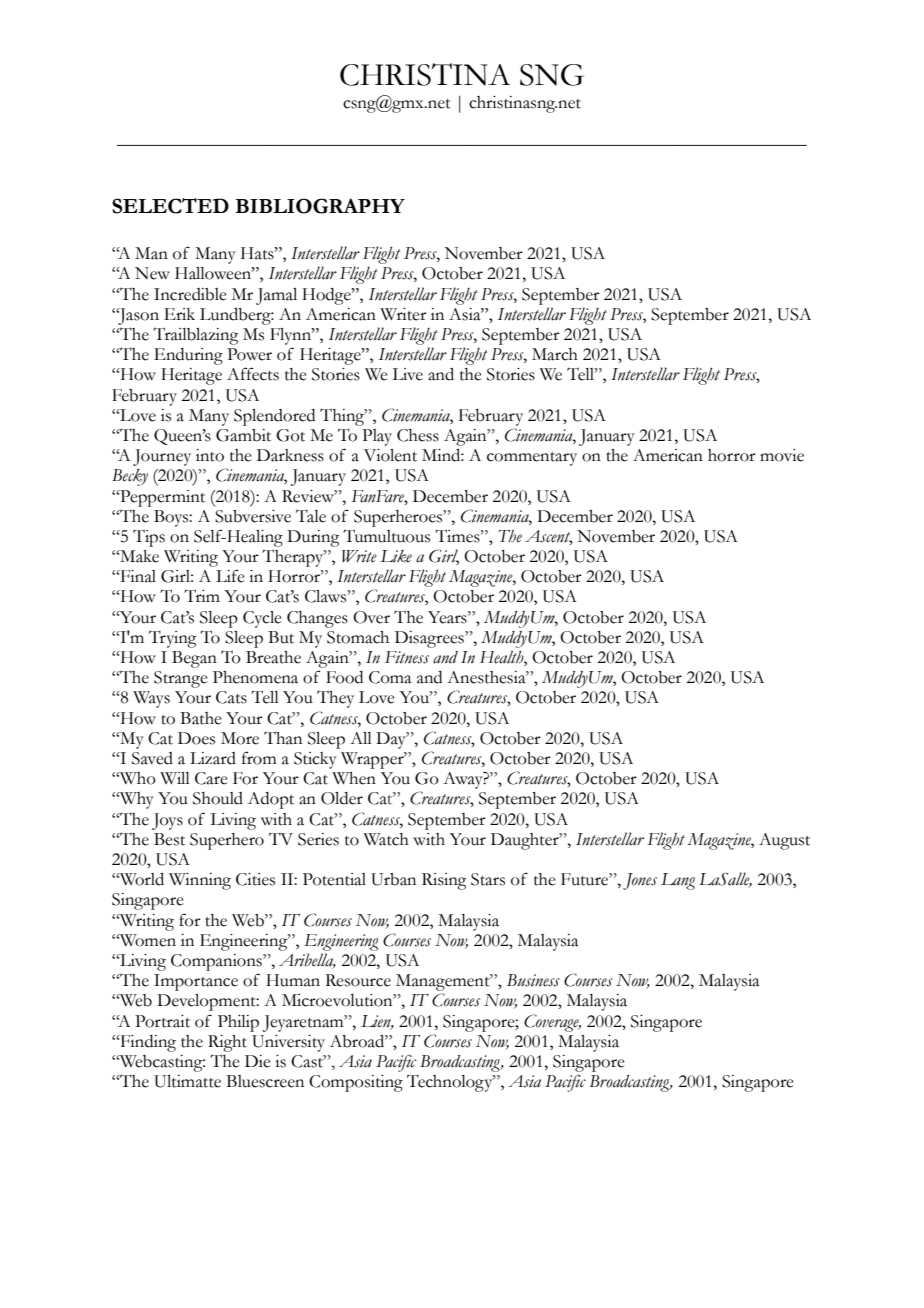 This screenshot has height=1308, width=924. What do you see at coordinates (549, 537) in the screenshot?
I see `Ascent` at bounding box center [549, 537].
